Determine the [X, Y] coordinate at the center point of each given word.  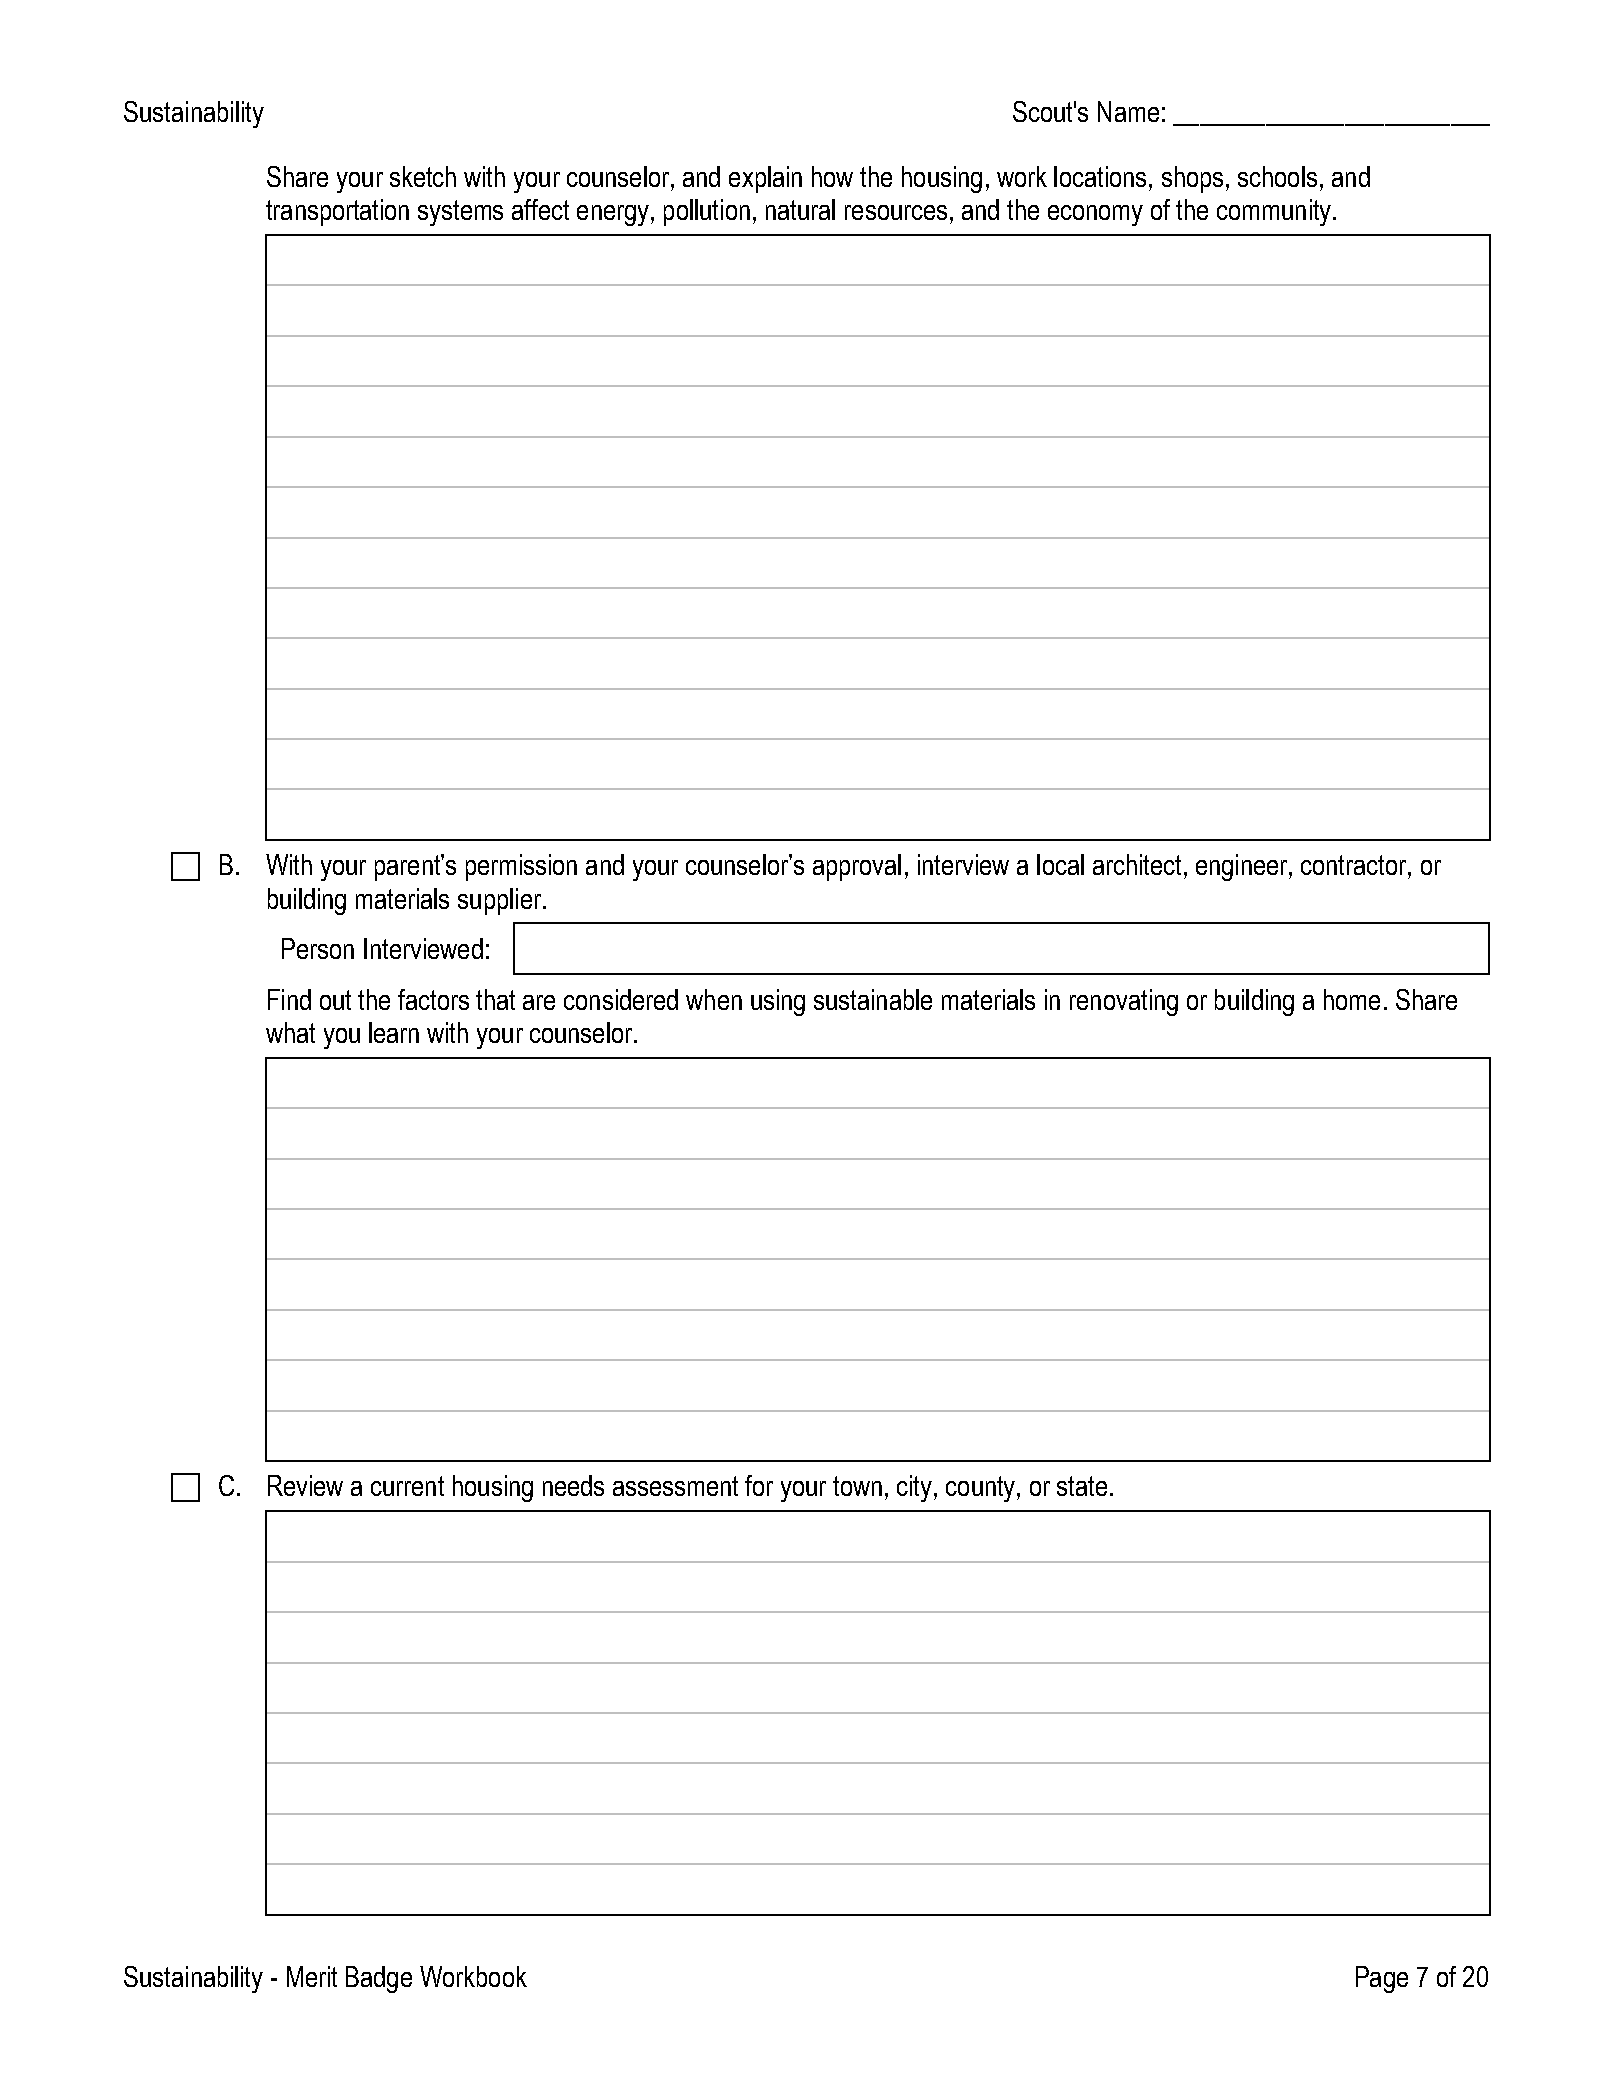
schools [1277, 176]
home [1352, 999]
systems [460, 213]
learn [394, 1032]
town [857, 1486]
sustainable [873, 999]
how [832, 176]
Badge [379, 1979]
